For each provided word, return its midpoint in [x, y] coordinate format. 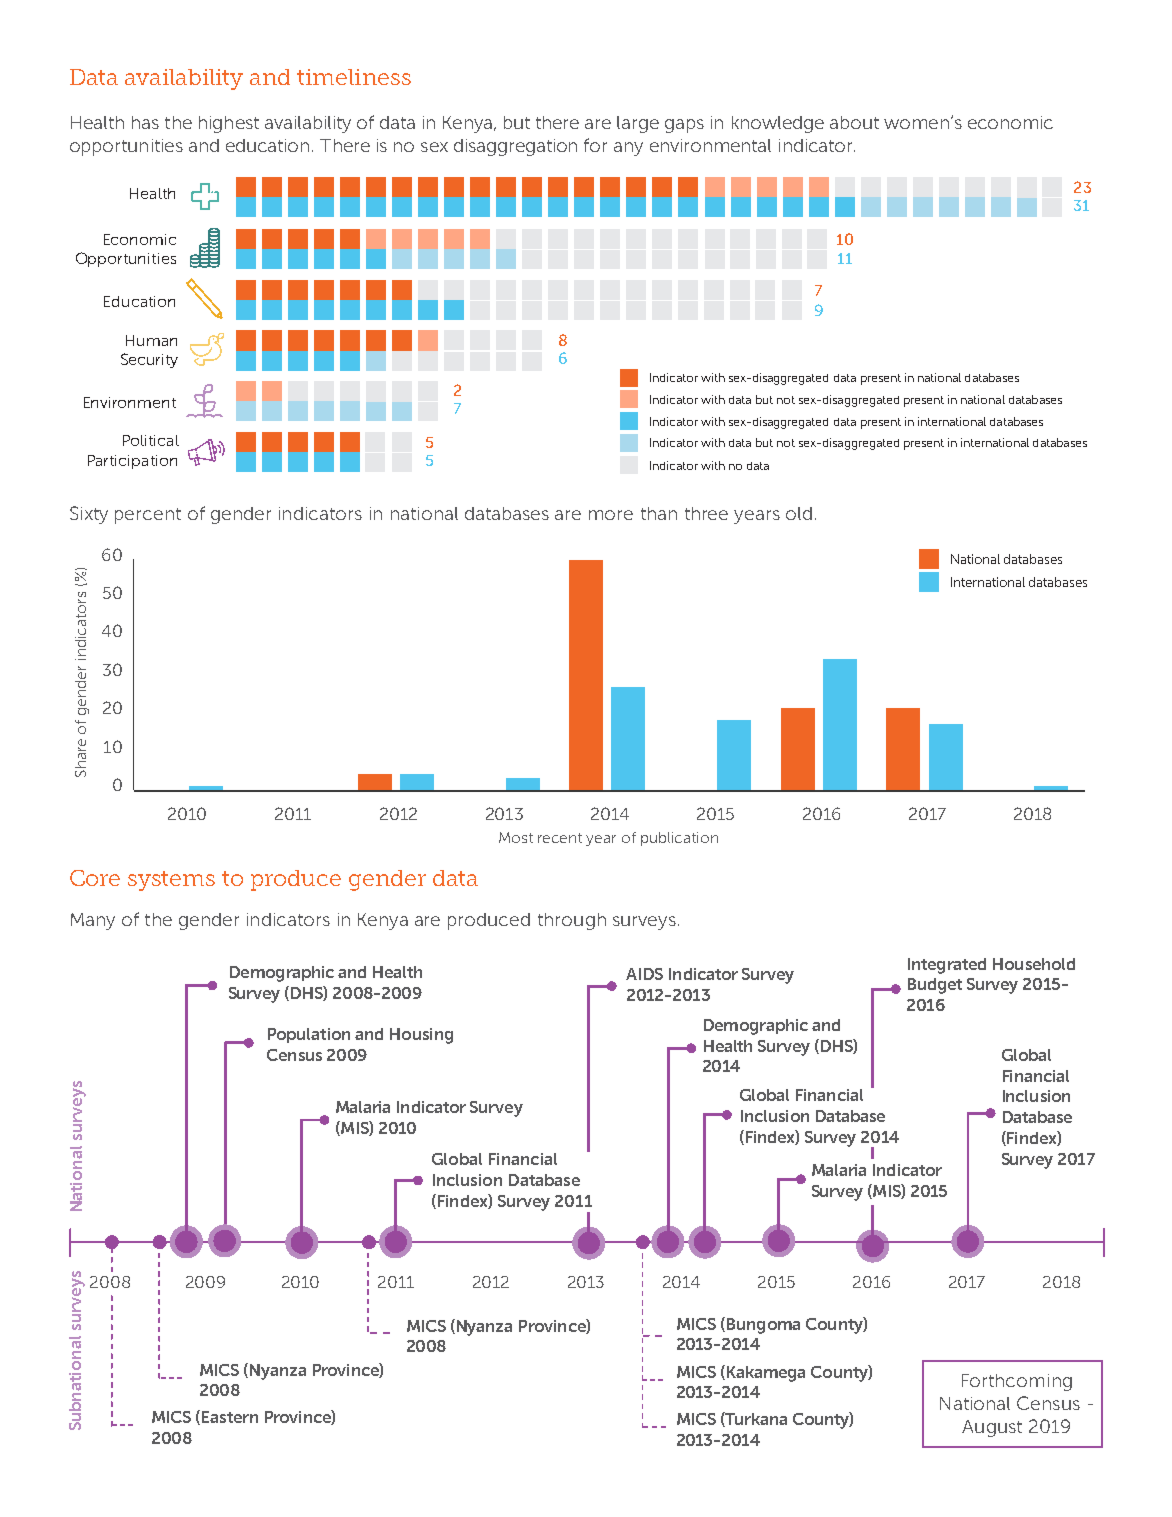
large [638, 124]
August [992, 1428]
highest [229, 124]
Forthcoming [1017, 1382]
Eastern [230, 1417]
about [854, 122]
